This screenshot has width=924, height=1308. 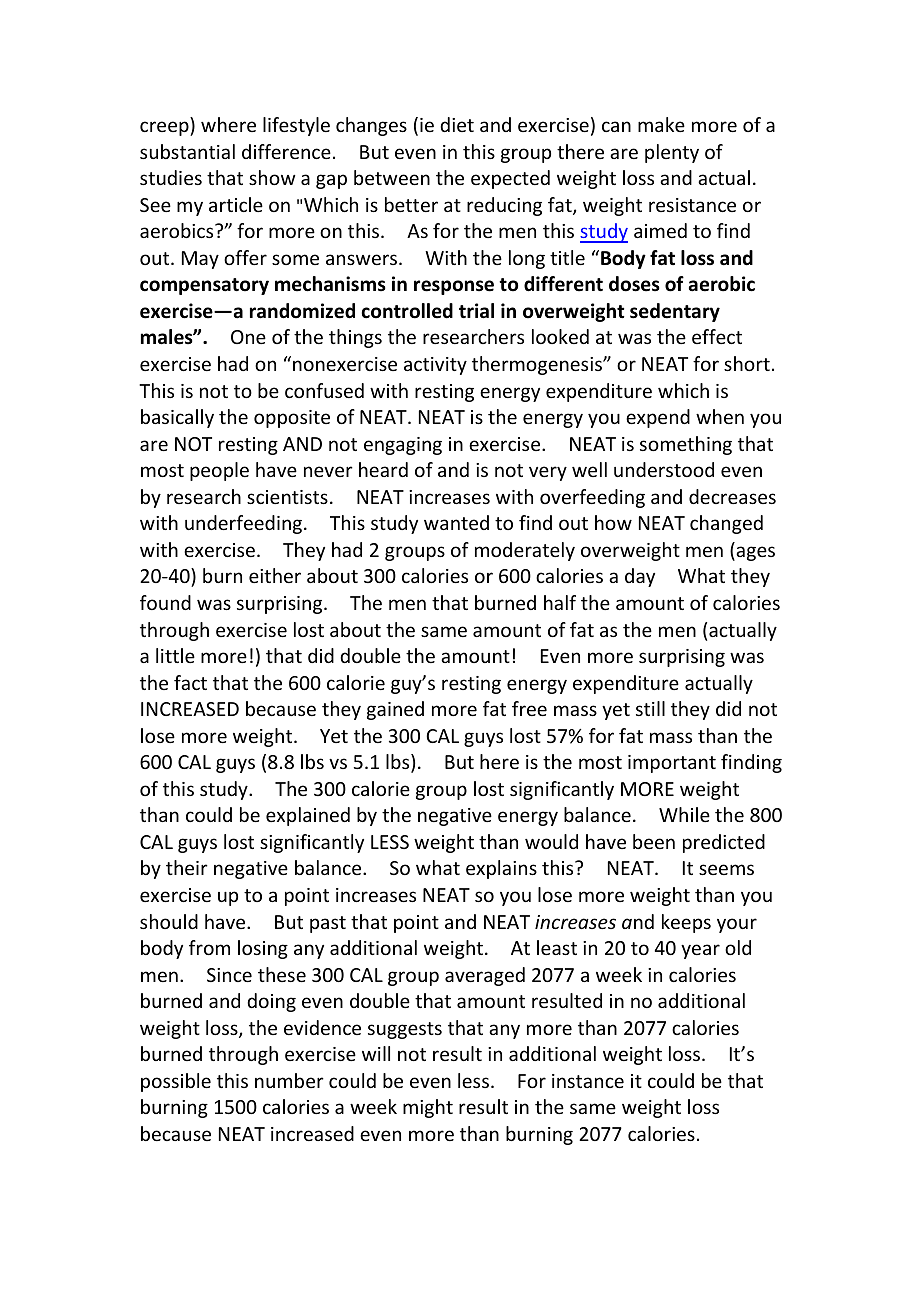 I want to click on show, so click(x=272, y=177).
